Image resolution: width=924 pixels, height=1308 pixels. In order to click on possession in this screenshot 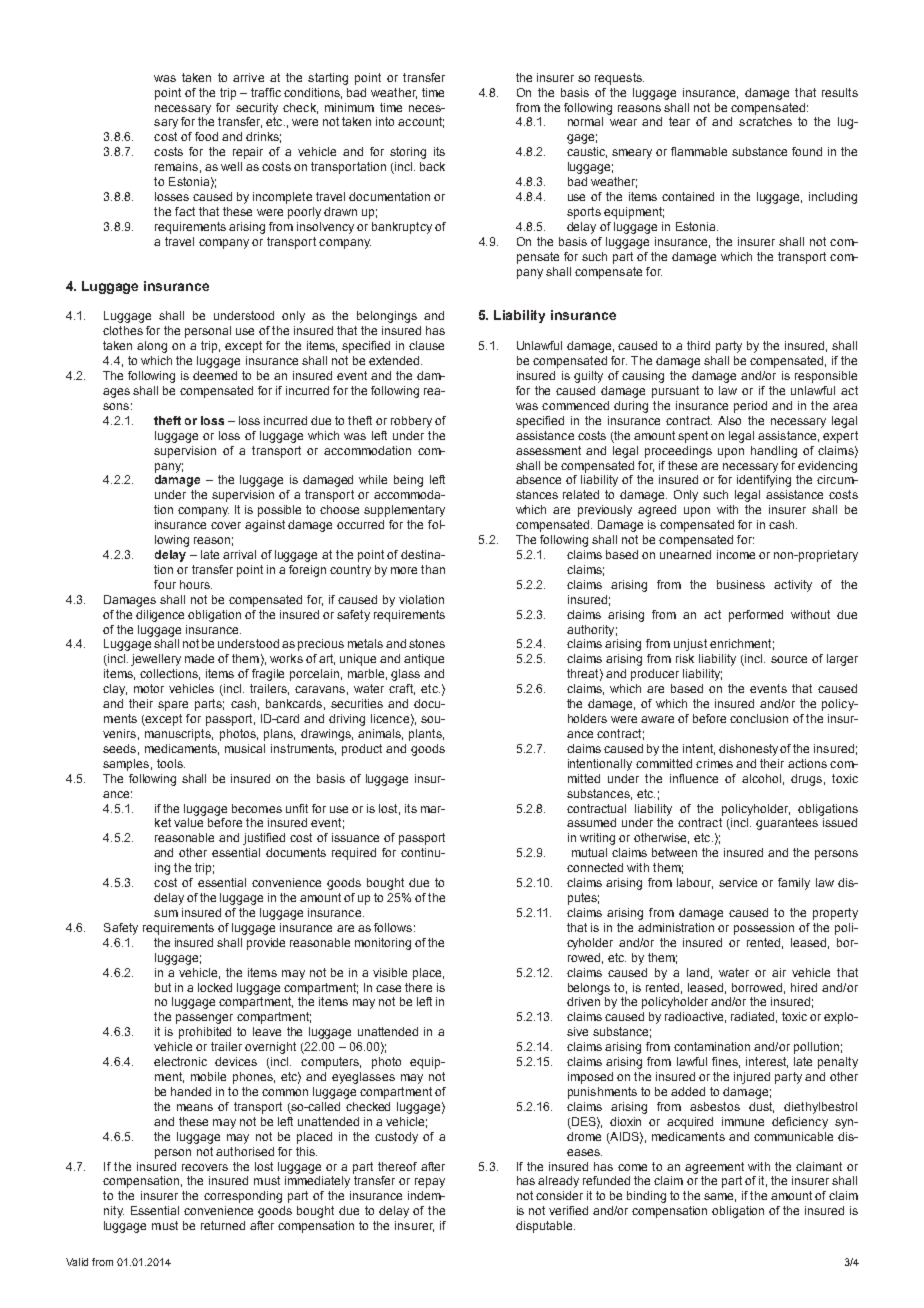, I will do `click(764, 929)`.
